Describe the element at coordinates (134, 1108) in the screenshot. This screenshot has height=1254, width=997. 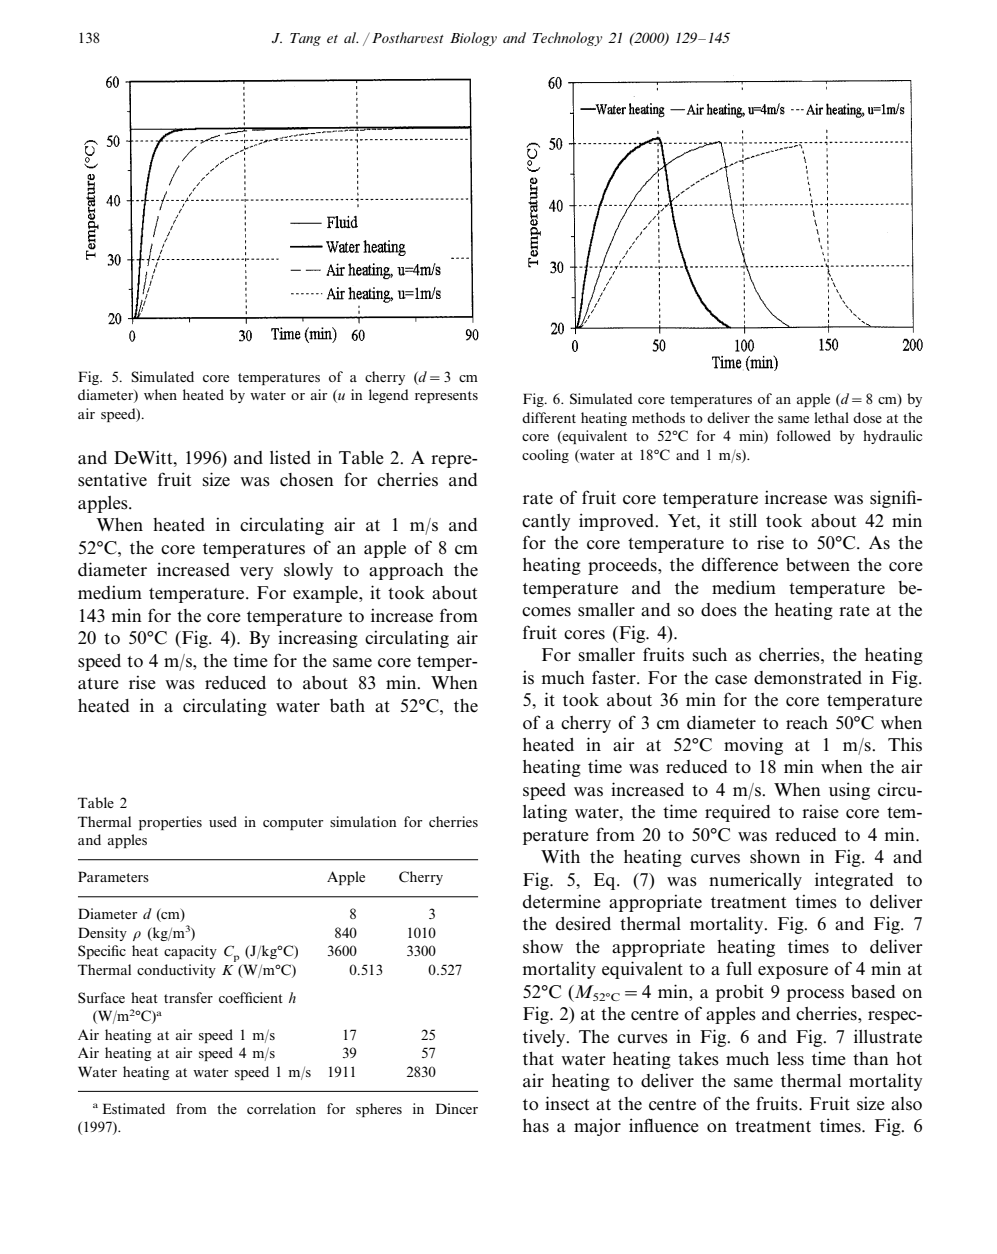
I see `Estimated` at that location.
